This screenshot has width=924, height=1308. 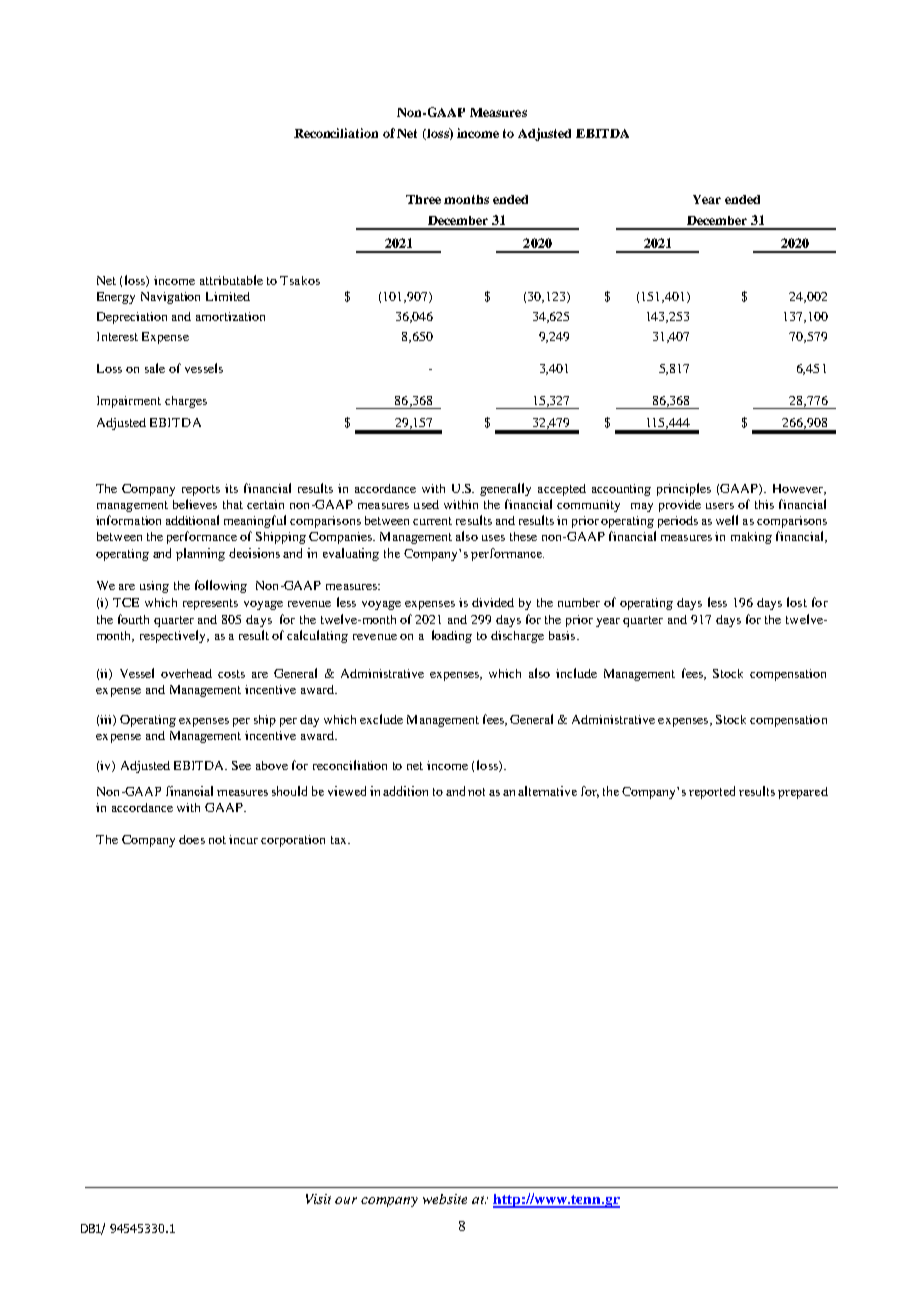 What do you see at coordinates (381, 719) in the screenshot?
I see `exclude` at bounding box center [381, 719].
